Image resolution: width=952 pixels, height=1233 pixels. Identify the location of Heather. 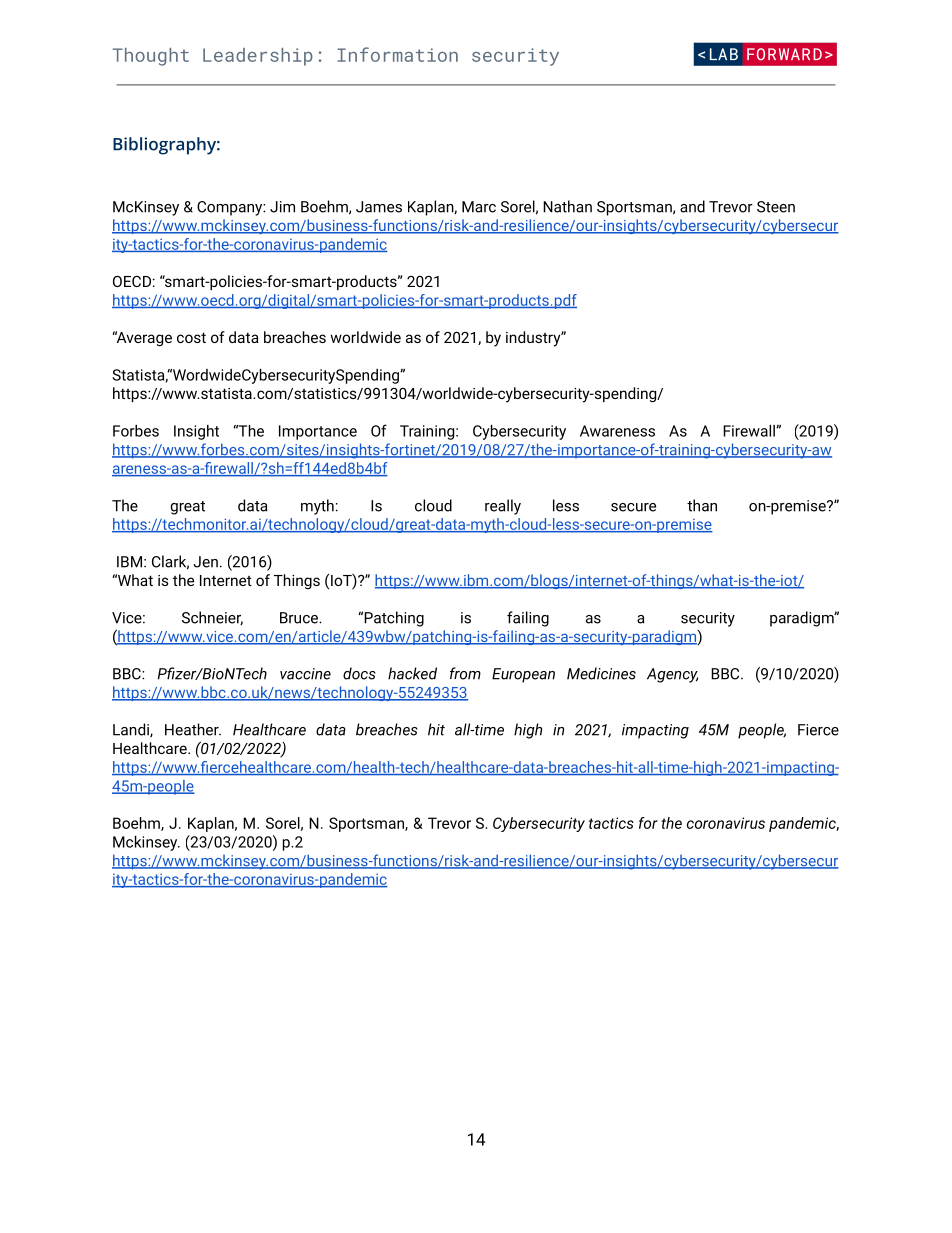
(193, 729).
